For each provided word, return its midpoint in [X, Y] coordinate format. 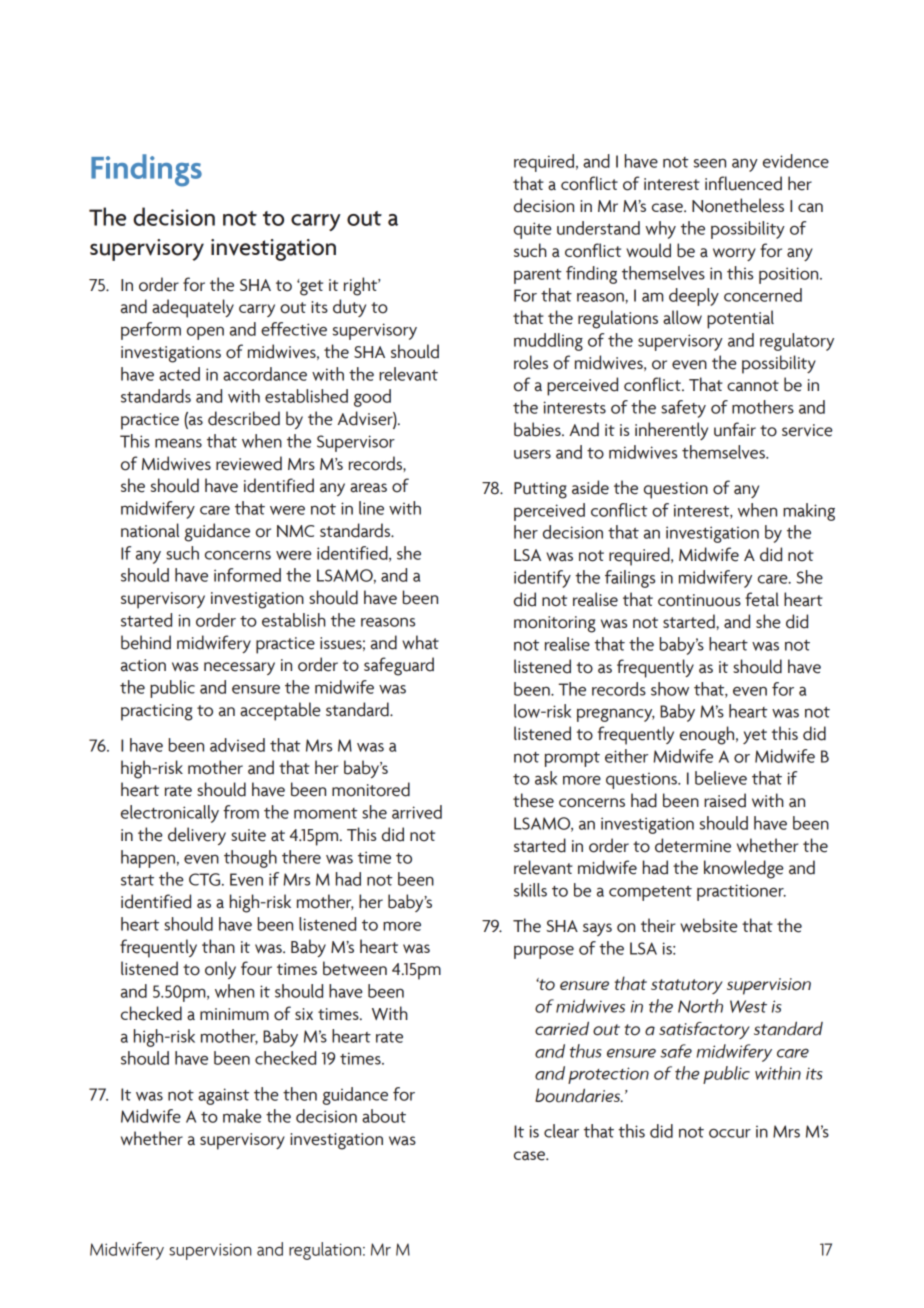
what [420, 642]
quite [532, 230]
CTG [206, 879]
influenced [743, 183]
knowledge [744, 869]
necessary [239, 668]
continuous [699, 600]
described [244, 418]
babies [538, 429]
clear [561, 1131]
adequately [193, 308]
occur [730, 1133]
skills [530, 890]
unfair [735, 429]
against [223, 1096]
